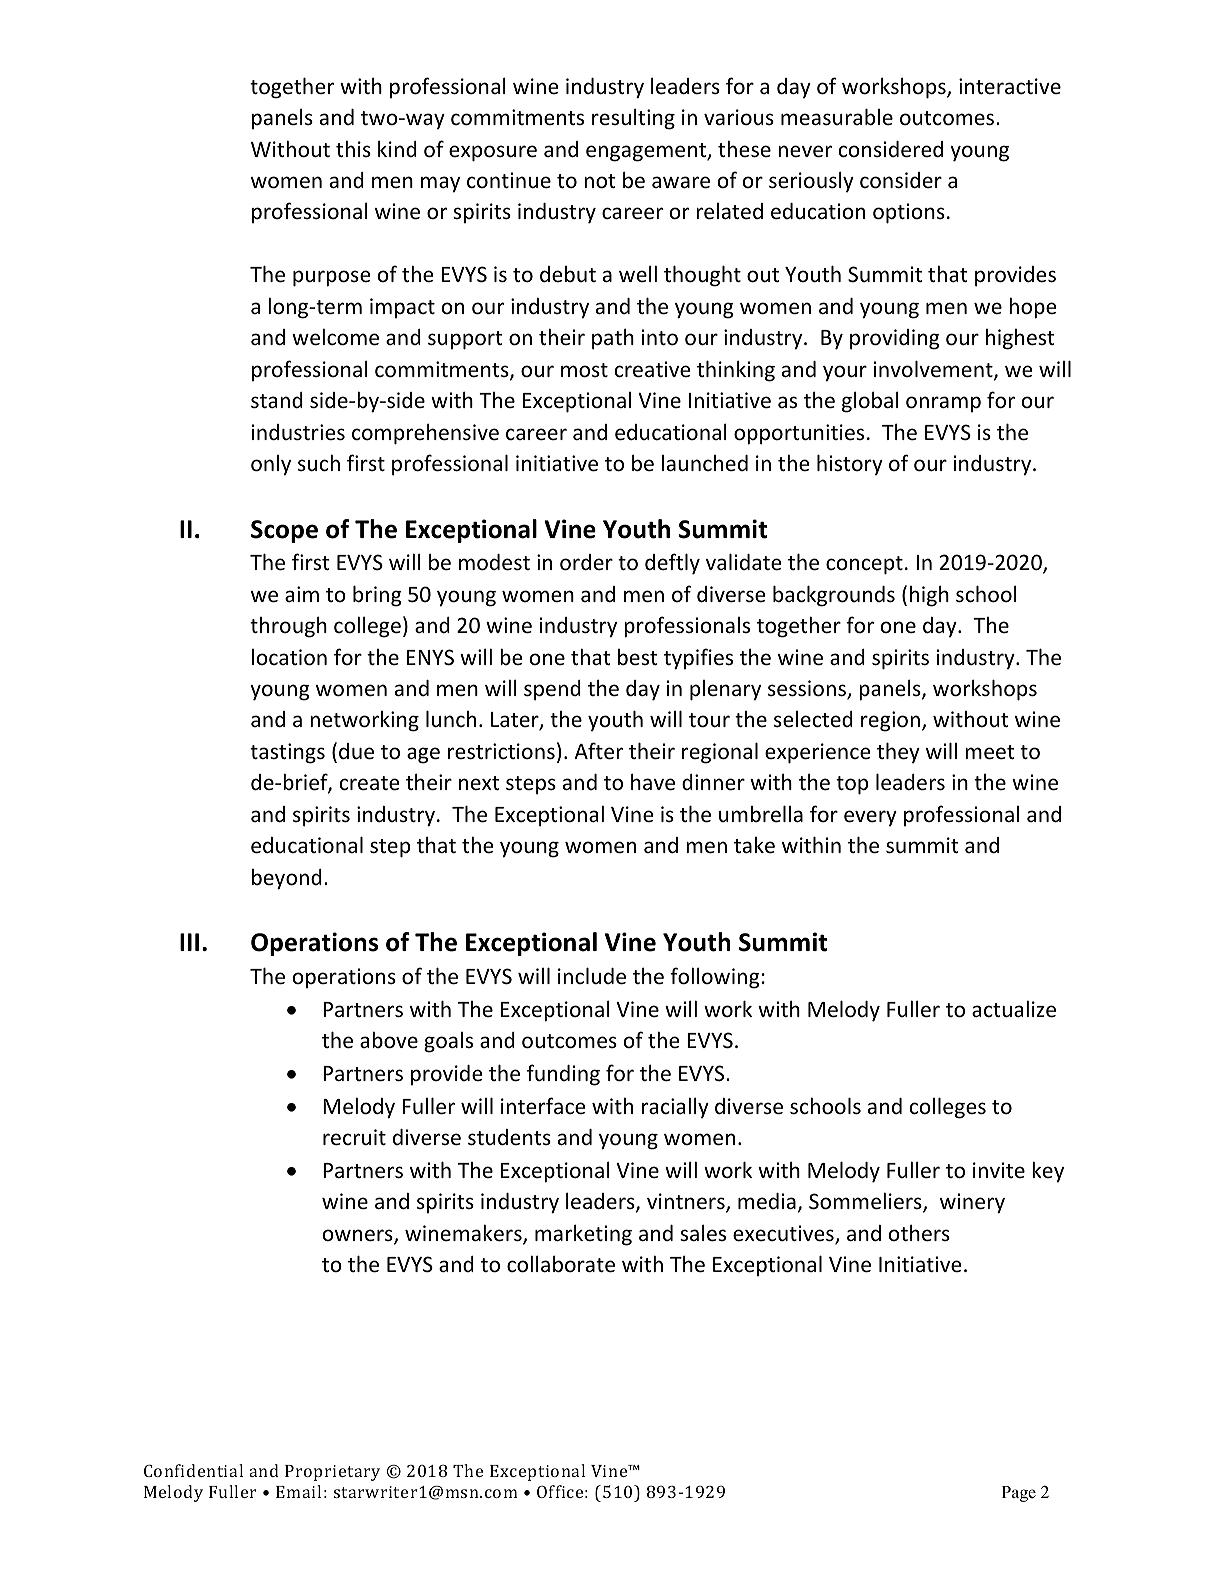 The image size is (1216, 1574). Describe the element at coordinates (633, 119) in the screenshot. I see `resulting` at that location.
